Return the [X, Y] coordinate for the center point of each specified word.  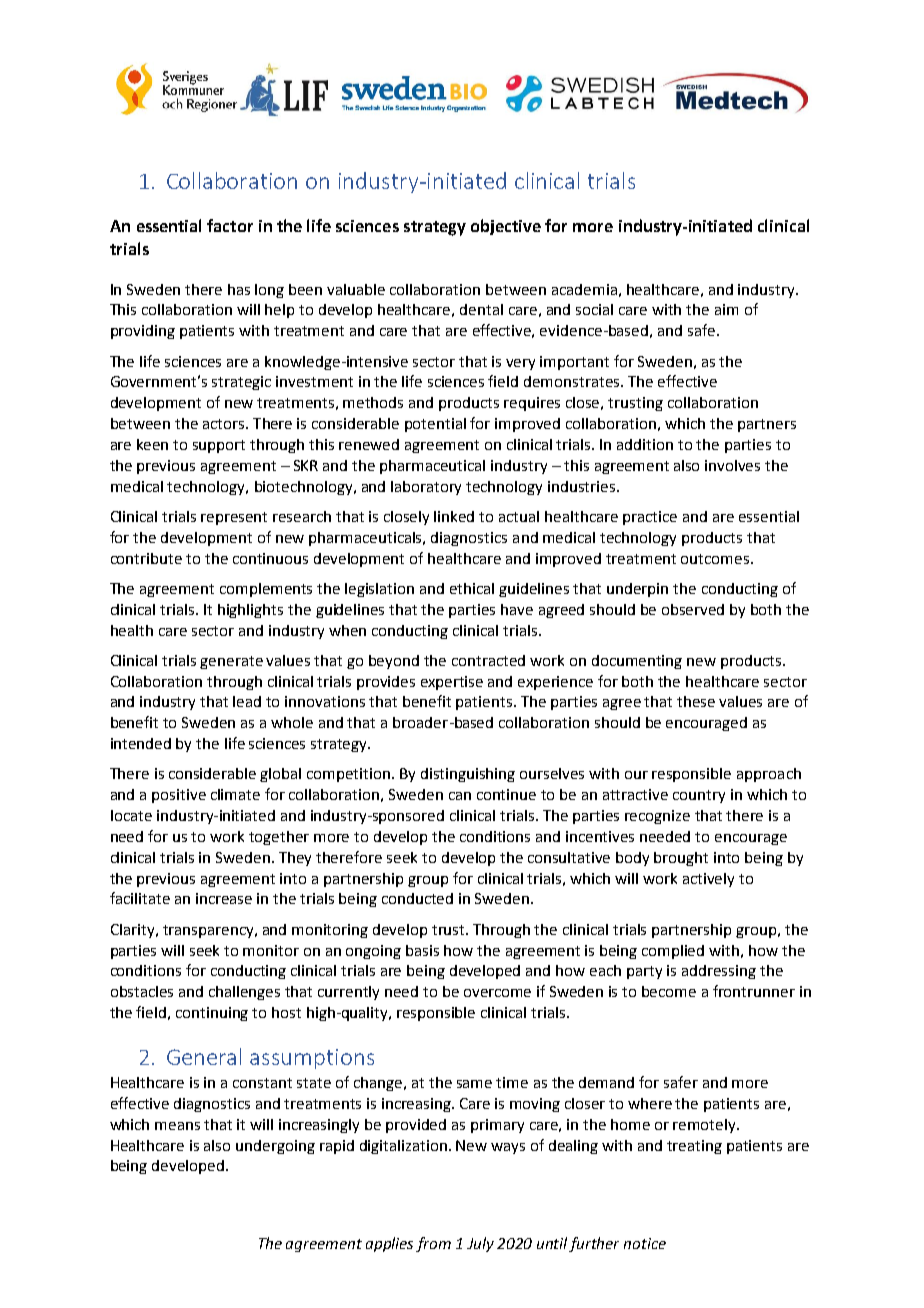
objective [506, 227]
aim [726, 309]
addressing [719, 972]
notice [645, 1243]
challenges [244, 993]
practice [650, 518]
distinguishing [468, 775]
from [433, 1244]
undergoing [275, 1147]
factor [230, 225]
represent [234, 518]
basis [422, 950]
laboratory [426, 488]
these [696, 701]
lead [247, 701]
